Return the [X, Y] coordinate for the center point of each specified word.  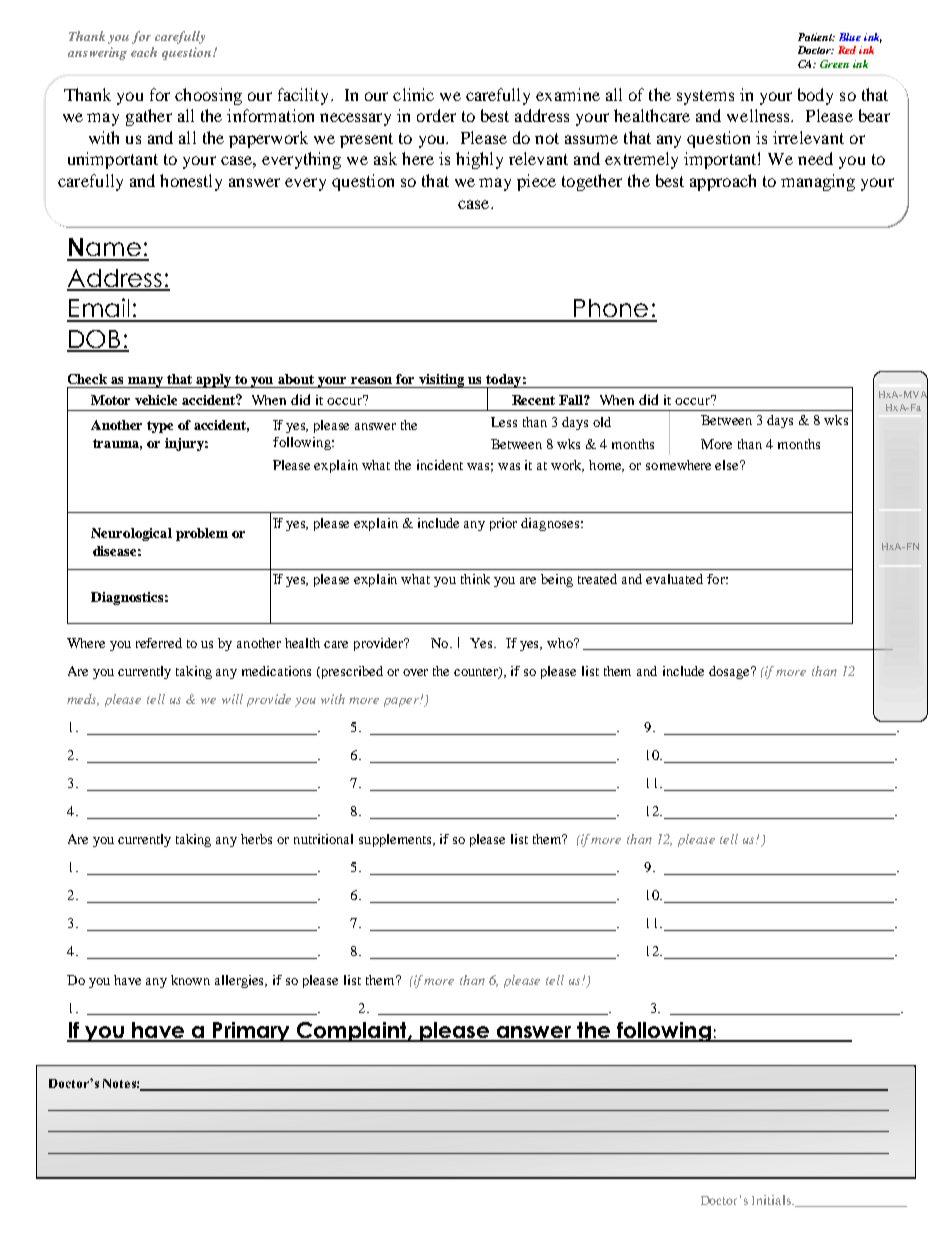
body [815, 96]
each [144, 52]
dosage [730, 672]
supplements [396, 840]
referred [159, 643]
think [475, 579]
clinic [413, 94]
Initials [772, 1200]
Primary [251, 1032]
